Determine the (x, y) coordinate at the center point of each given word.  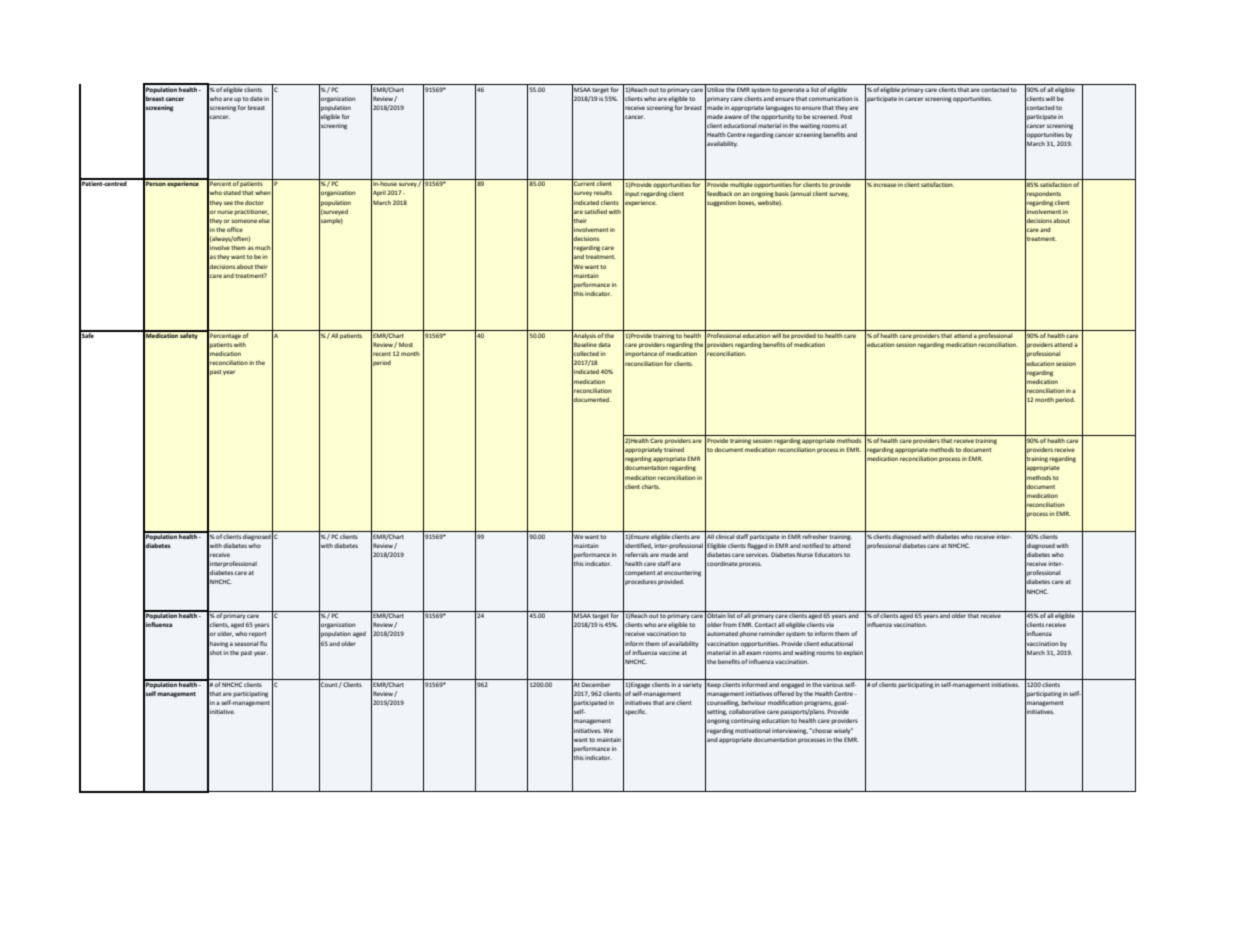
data (604, 344)
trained (674, 449)
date (256, 98)
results (603, 192)
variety (692, 685)
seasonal (246, 643)
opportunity (778, 117)
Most (406, 344)
